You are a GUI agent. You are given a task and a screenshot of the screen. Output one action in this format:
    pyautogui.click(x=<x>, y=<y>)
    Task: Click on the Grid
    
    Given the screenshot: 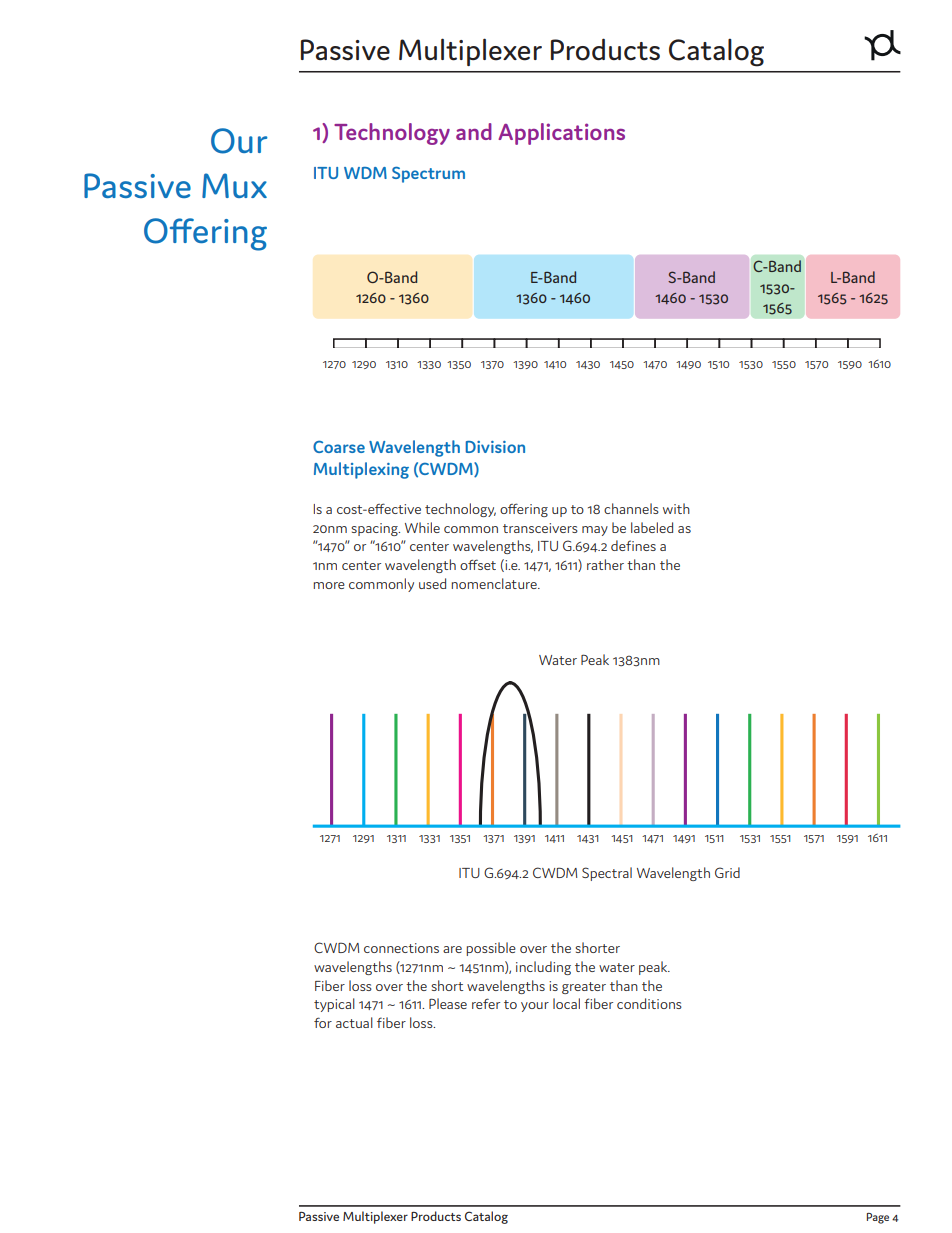 What is the action you would take?
    pyautogui.click(x=727, y=872)
